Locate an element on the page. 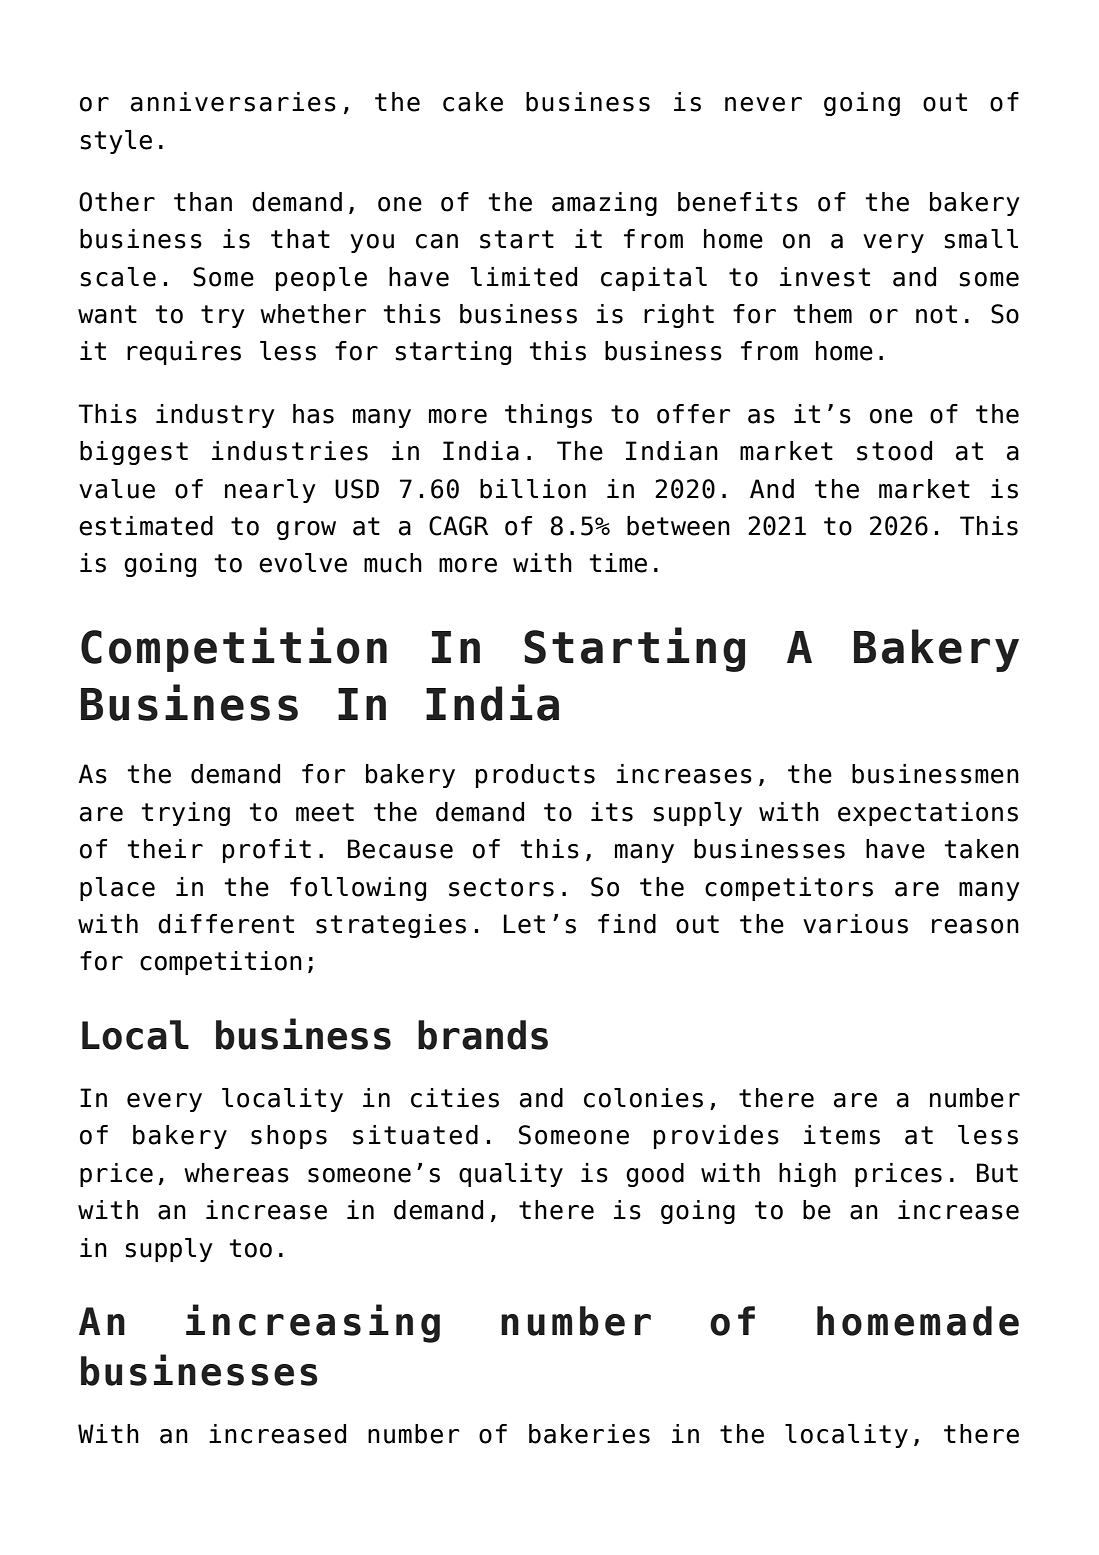 The image size is (1099, 1555). billion is located at coordinates (533, 489).
